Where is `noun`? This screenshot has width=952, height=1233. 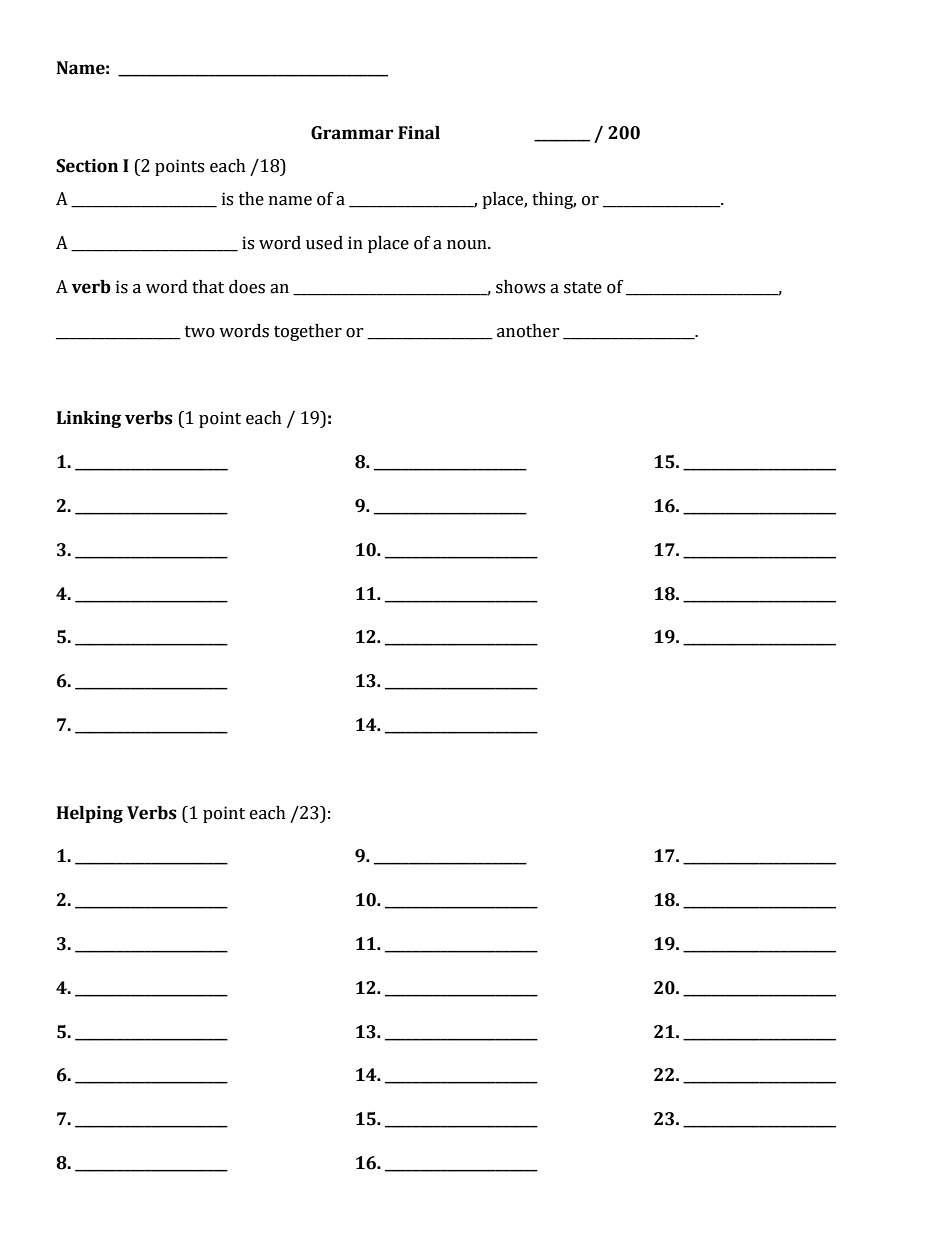 noun is located at coordinates (468, 245).
